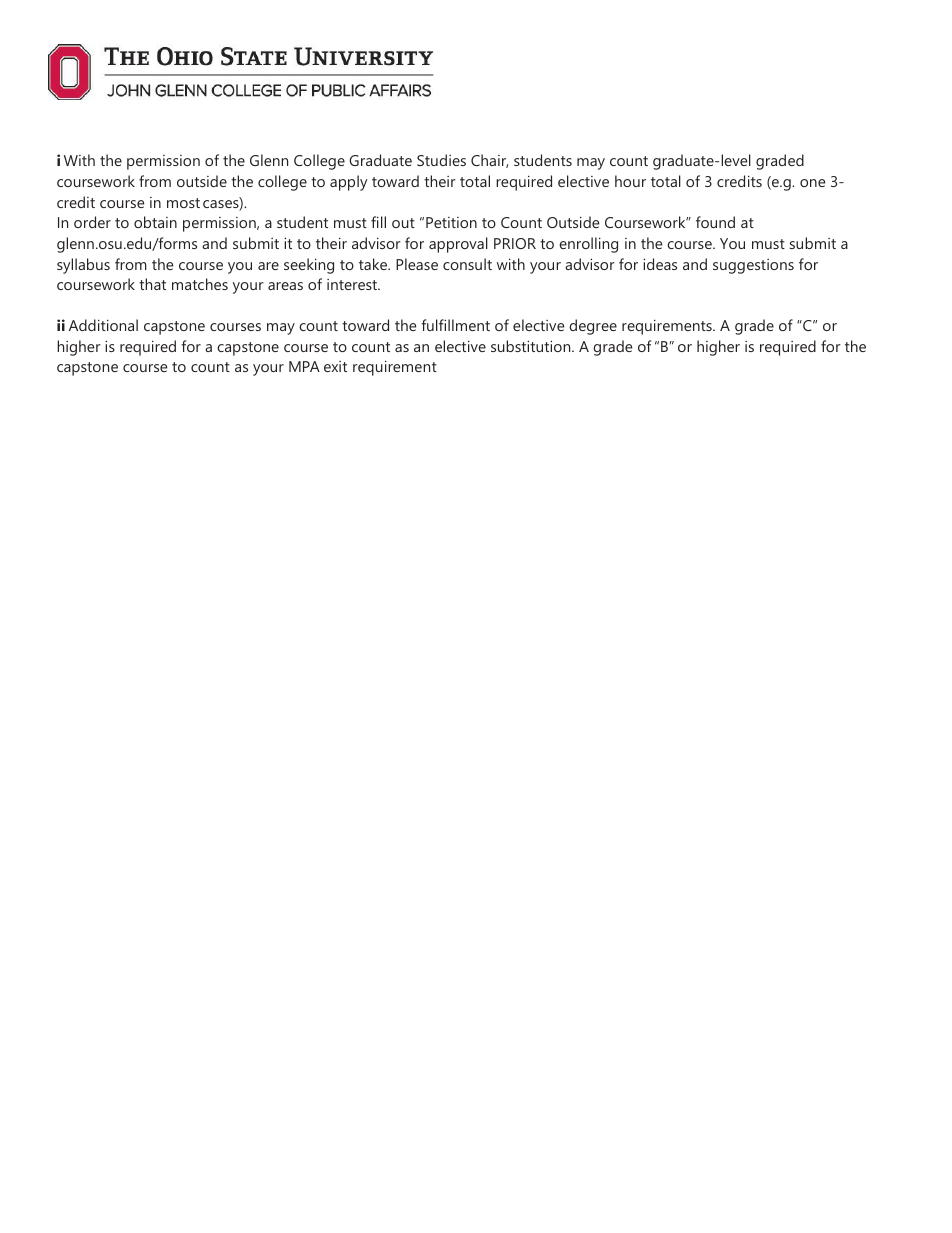  What do you see at coordinates (348, 183) in the document?
I see `apply` at bounding box center [348, 183].
